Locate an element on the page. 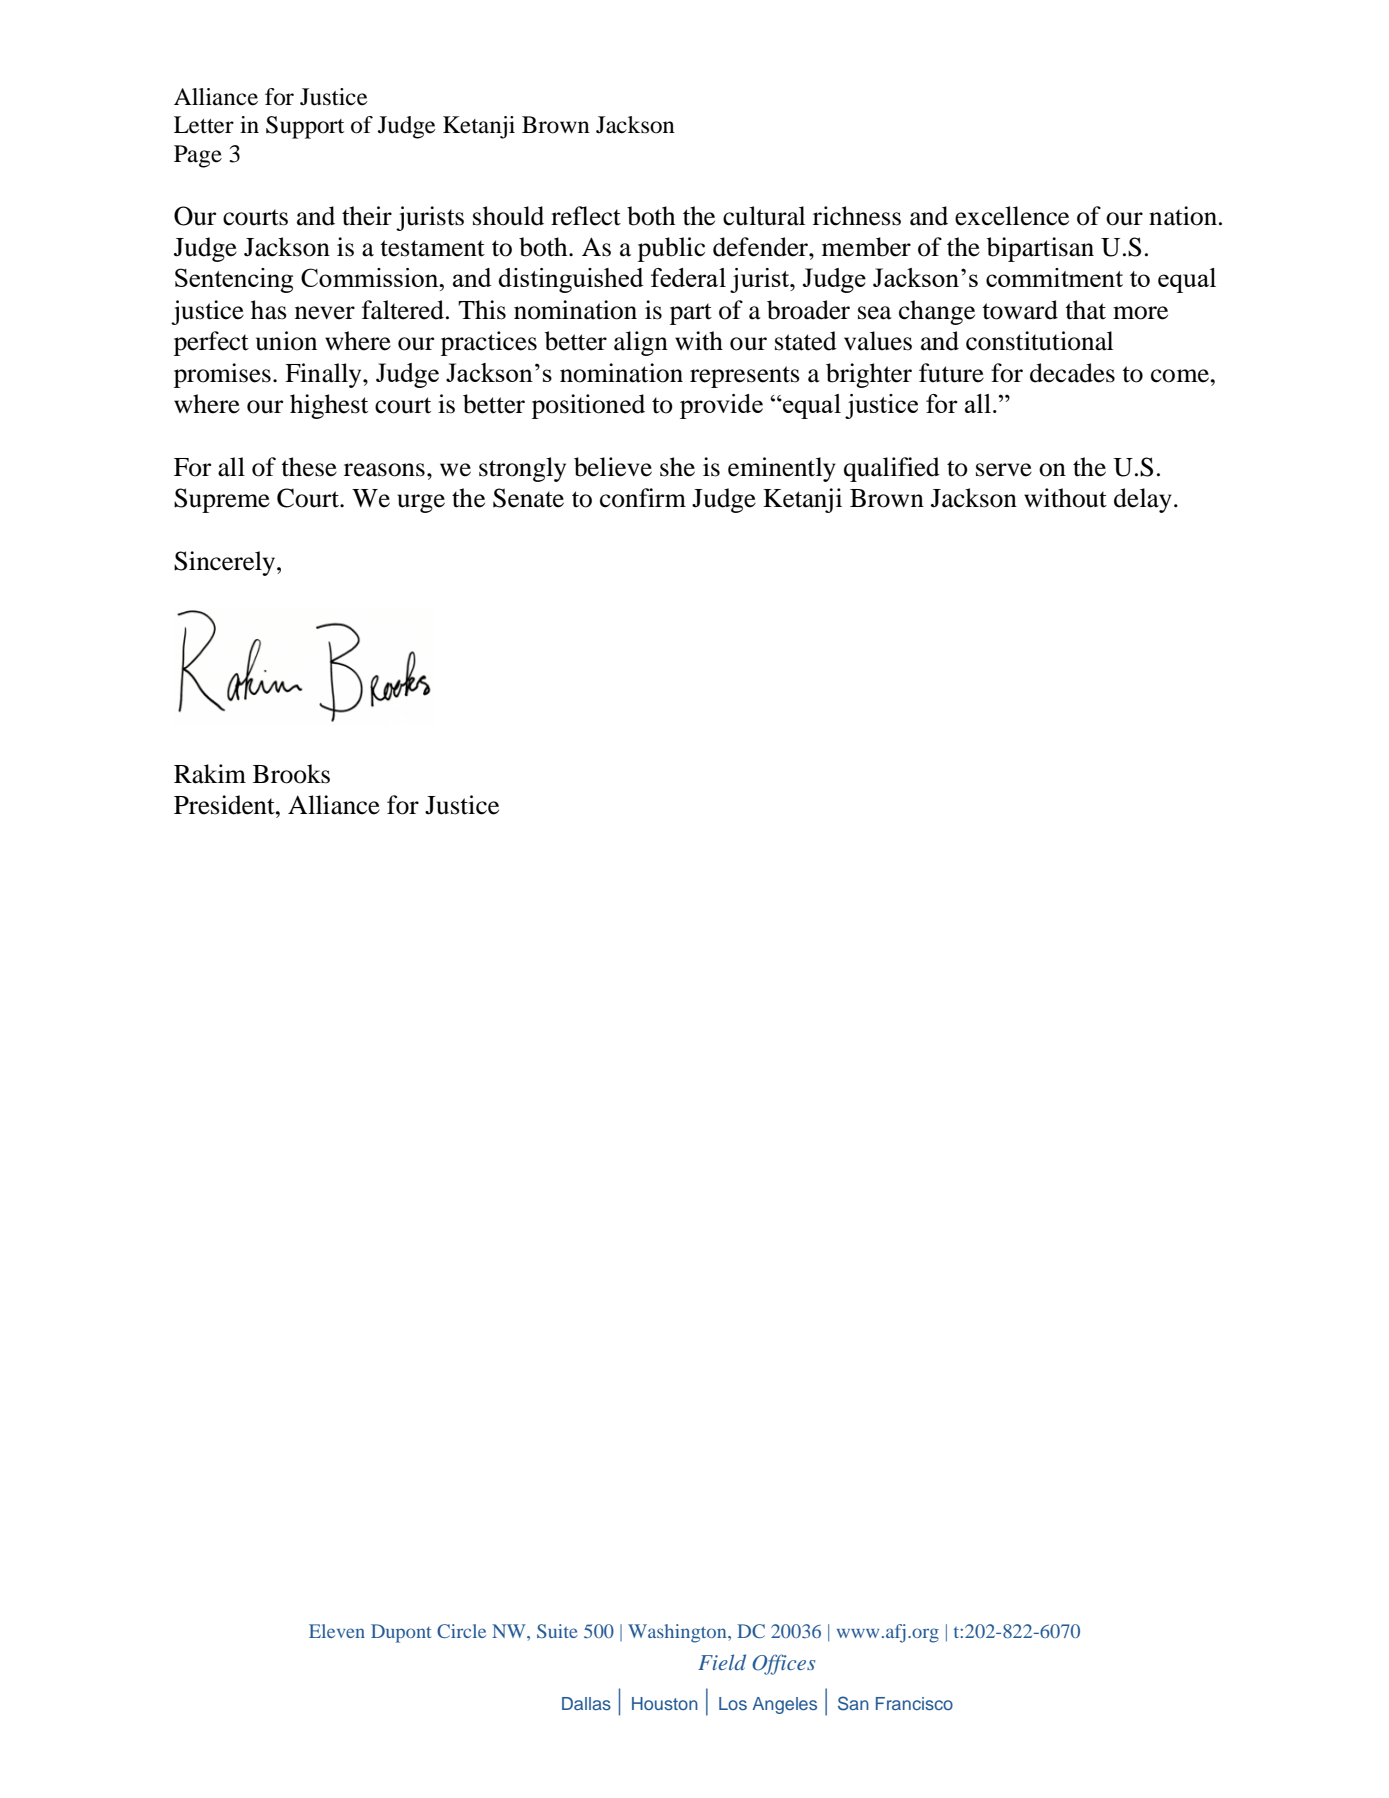 This page has width=1389, height=1798. Dupont is located at coordinates (401, 1633).
